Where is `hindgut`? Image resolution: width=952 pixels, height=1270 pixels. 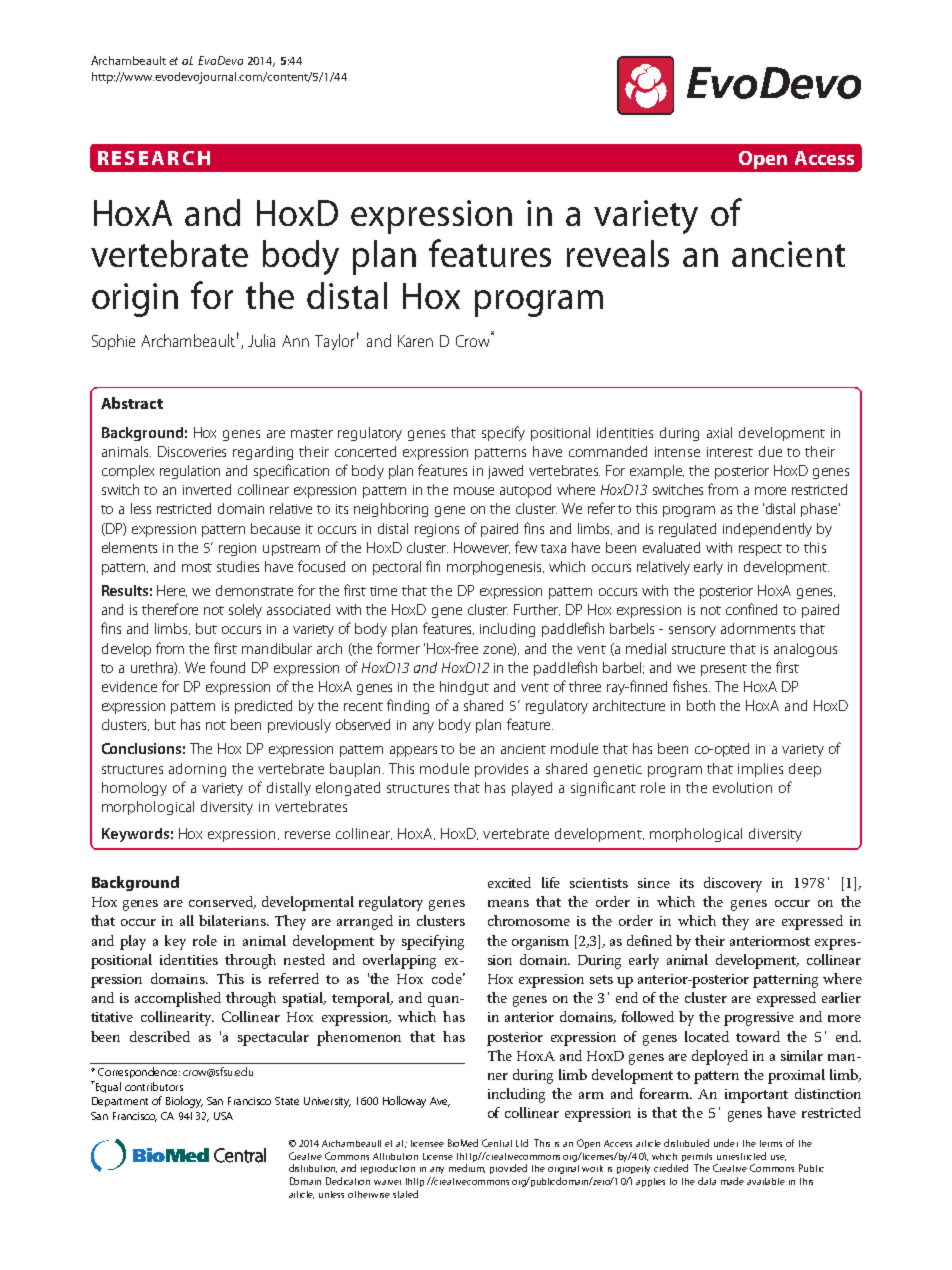
hindgut is located at coordinates (464, 688).
